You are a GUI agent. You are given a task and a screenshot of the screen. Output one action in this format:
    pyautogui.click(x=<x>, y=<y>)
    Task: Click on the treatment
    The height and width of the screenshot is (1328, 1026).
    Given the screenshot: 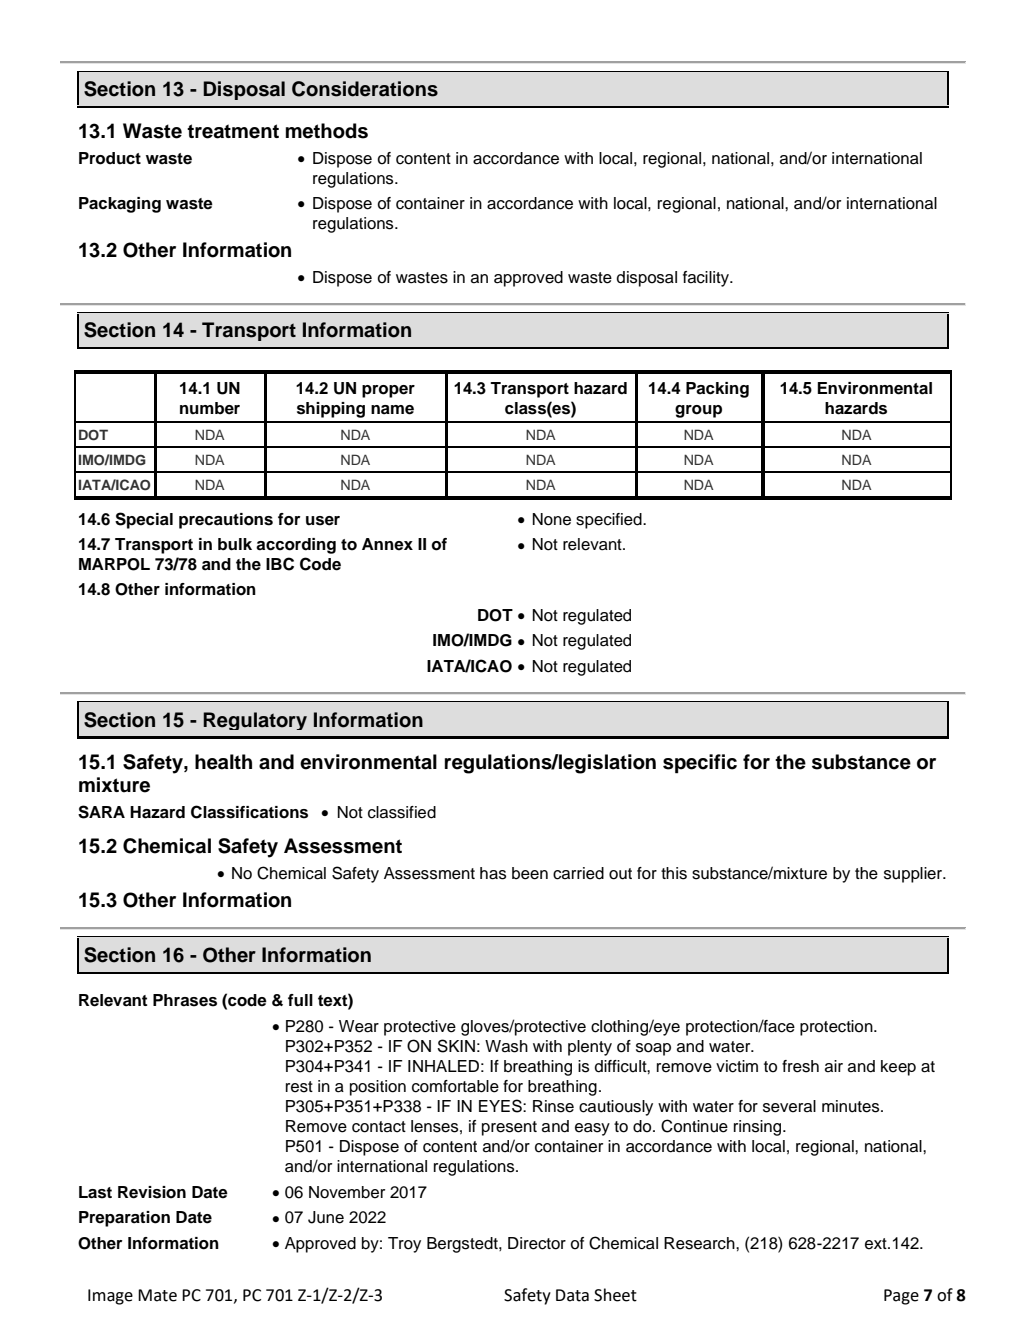 What is the action you would take?
    pyautogui.click(x=233, y=131)
